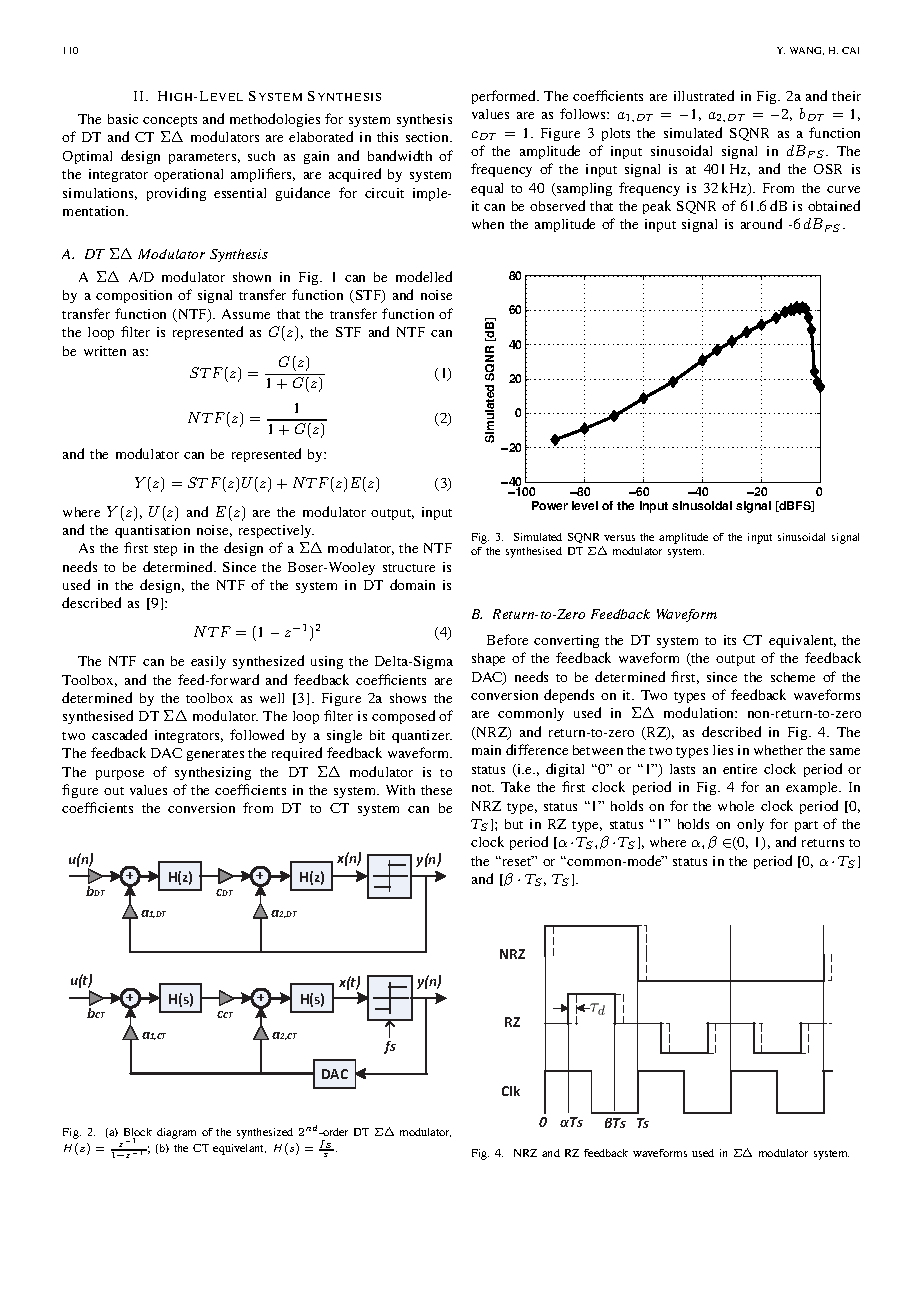  What do you see at coordinates (176, 1133) in the screenshot?
I see `diagram` at bounding box center [176, 1133].
